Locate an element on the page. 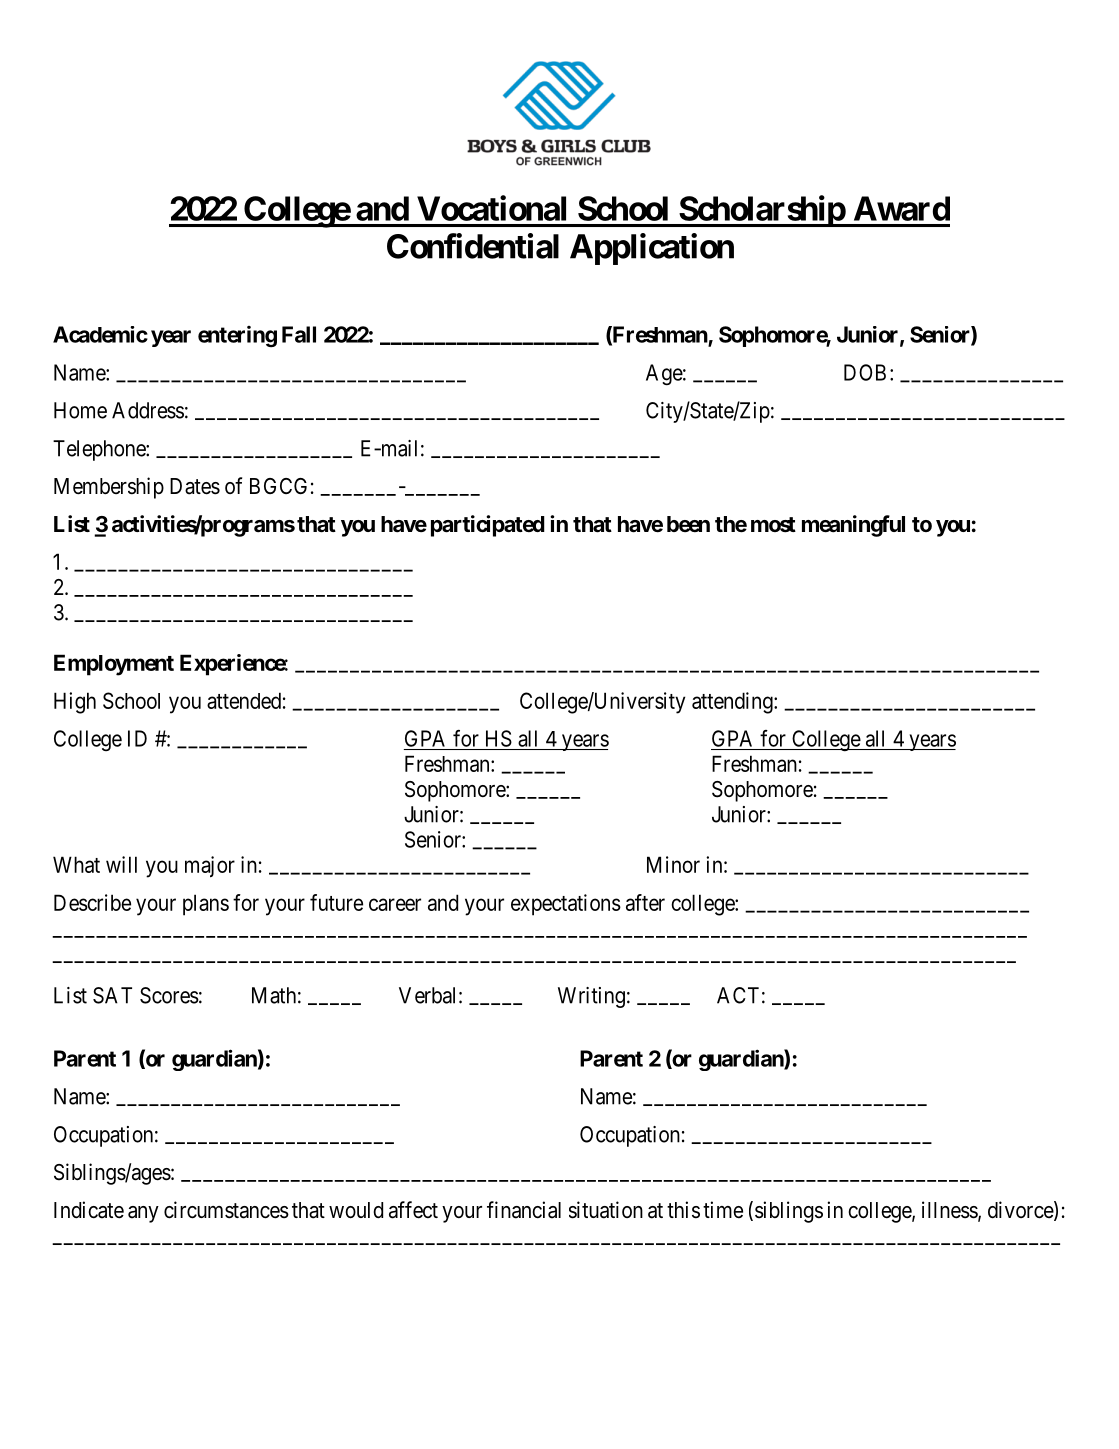  attending is located at coordinates (733, 703).
